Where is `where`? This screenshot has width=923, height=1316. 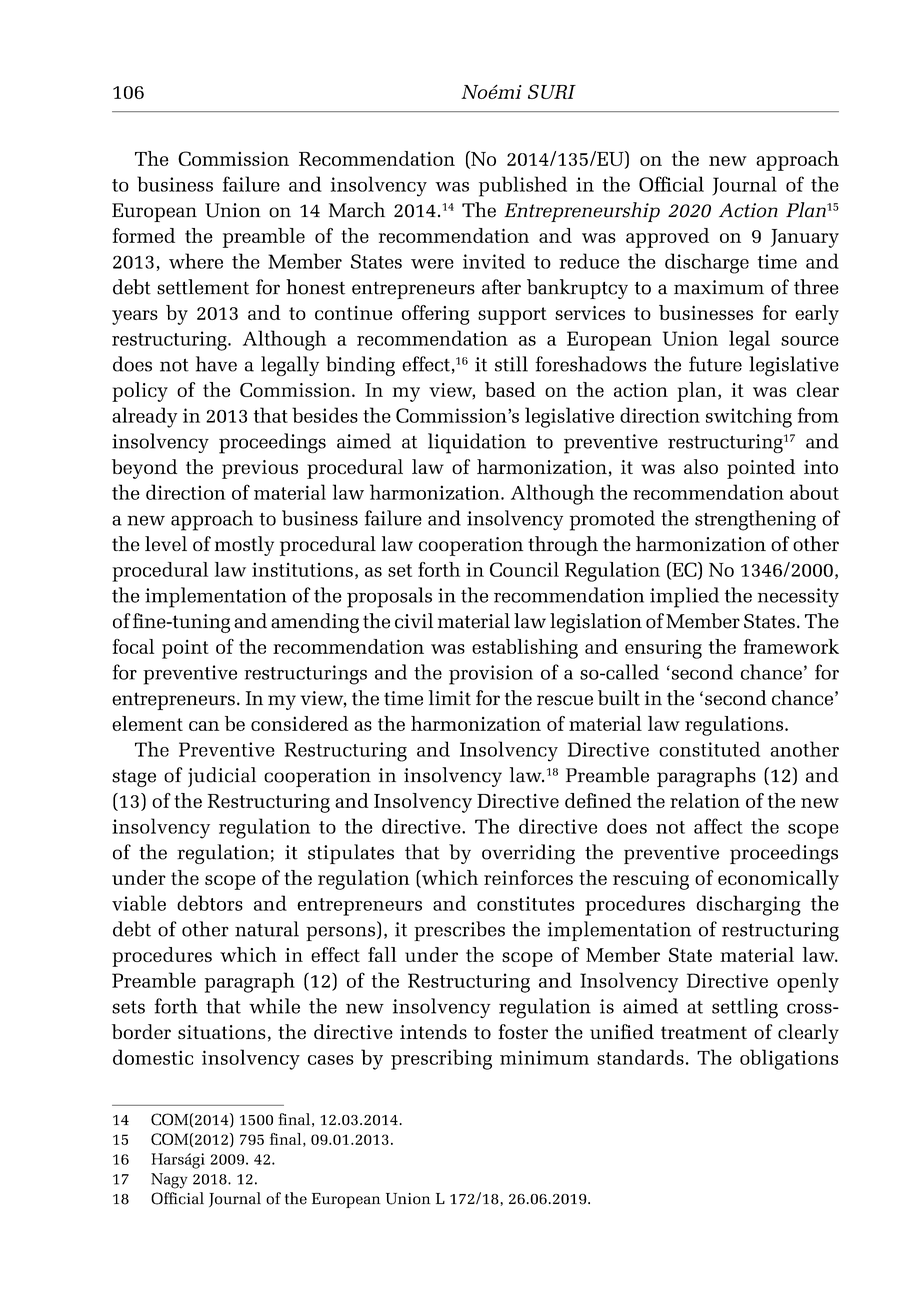
where is located at coordinates (196, 261).
